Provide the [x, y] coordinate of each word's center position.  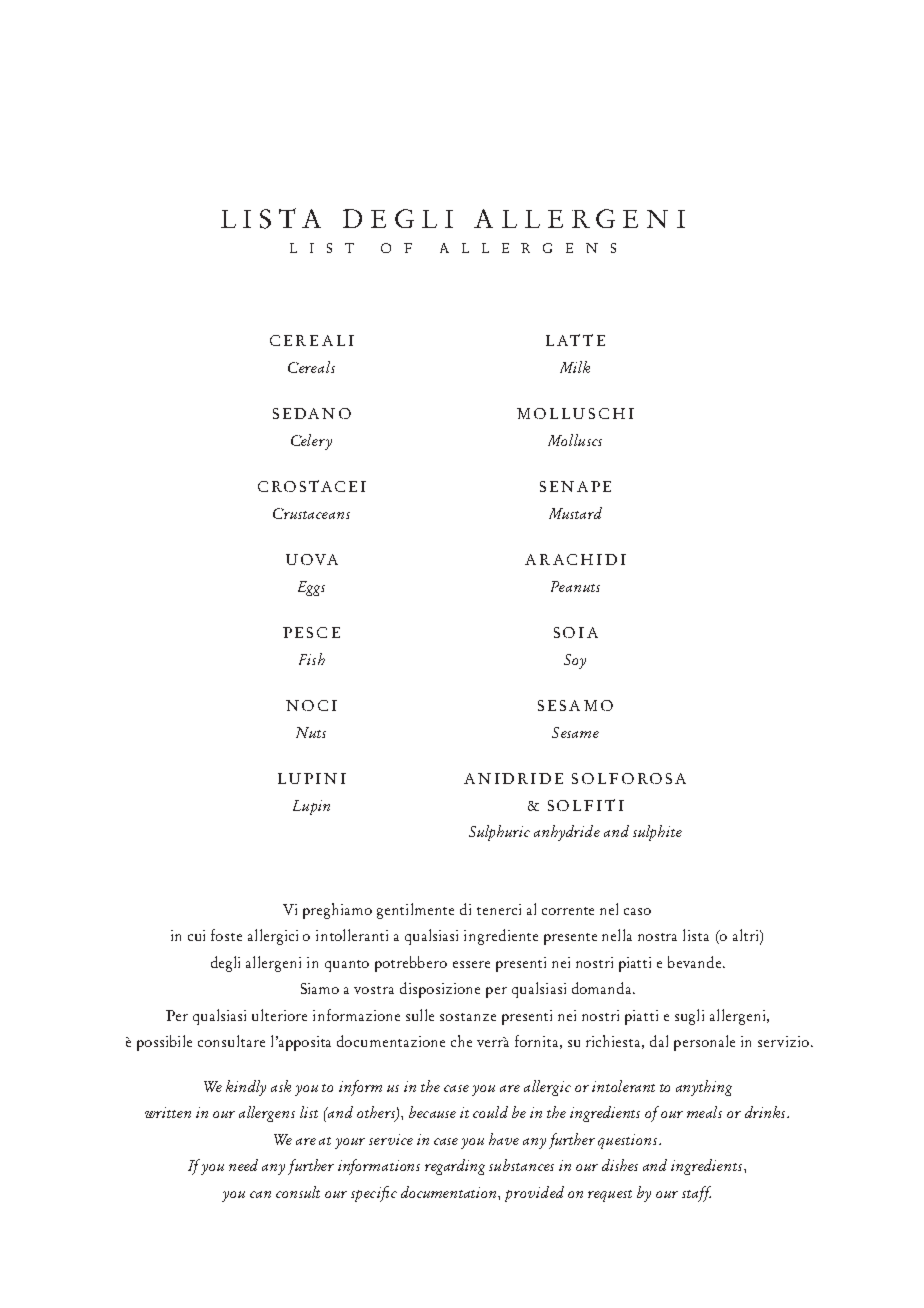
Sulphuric [499, 833]
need [243, 1165]
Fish [312, 659]
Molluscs [575, 440]
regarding [455, 1167]
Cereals [311, 367]
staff [696, 1194]
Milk [575, 367]
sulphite [657, 833]
